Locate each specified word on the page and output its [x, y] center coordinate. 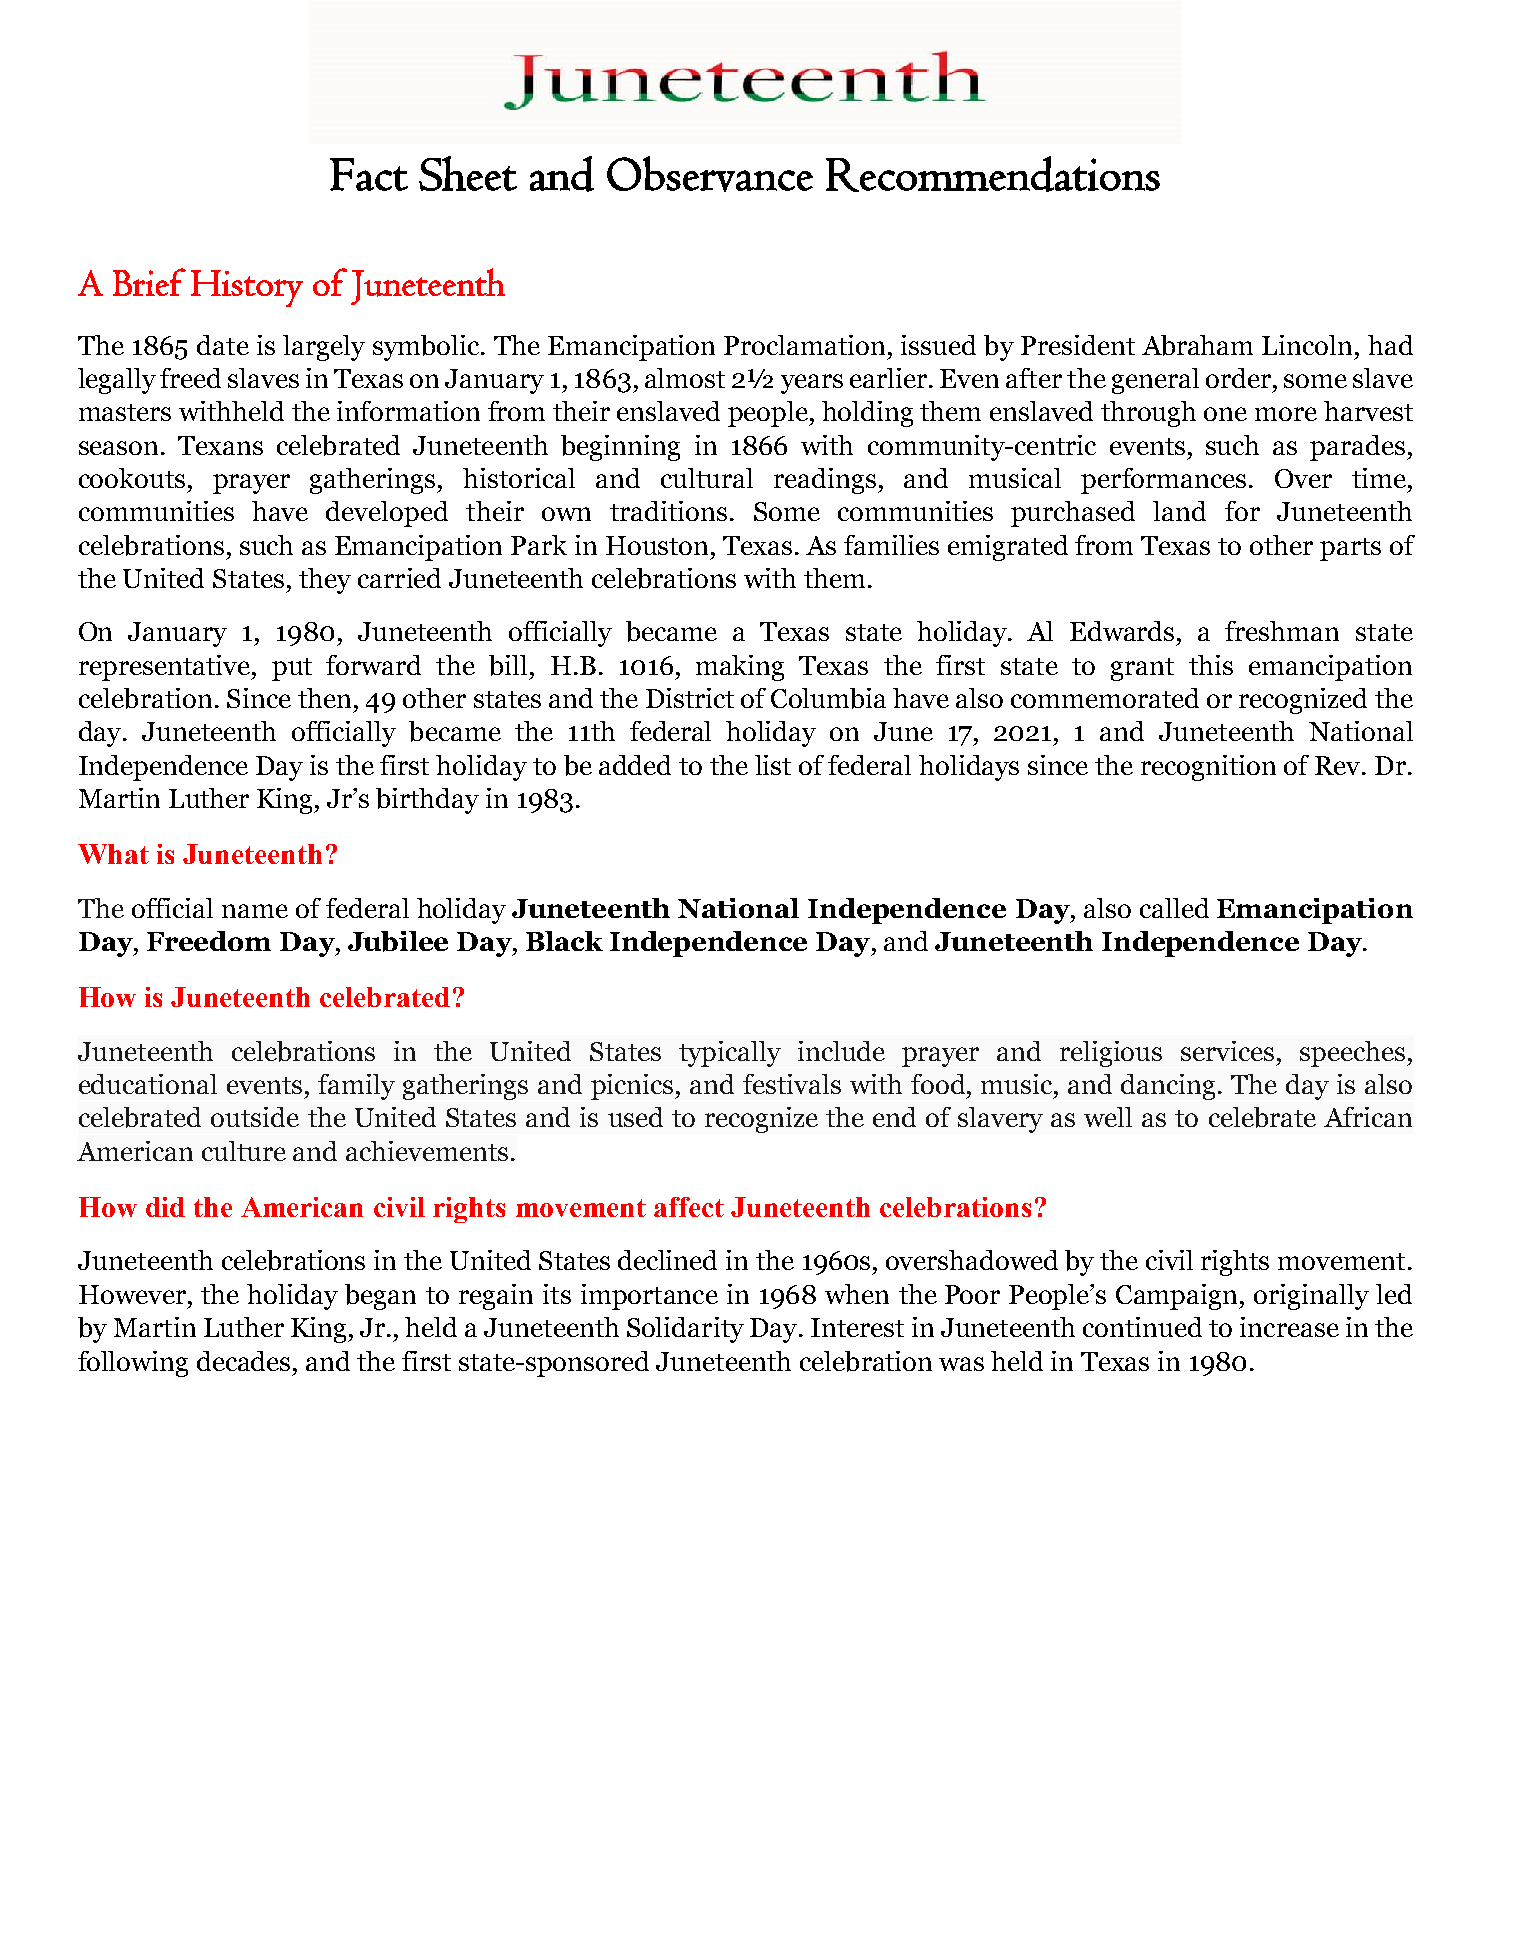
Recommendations [993, 174]
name [255, 911]
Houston [657, 545]
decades [243, 1361]
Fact [369, 174]
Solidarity [685, 1330]
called [1174, 908]
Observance [710, 174]
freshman [1282, 631]
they [325, 581]
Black [564, 941]
